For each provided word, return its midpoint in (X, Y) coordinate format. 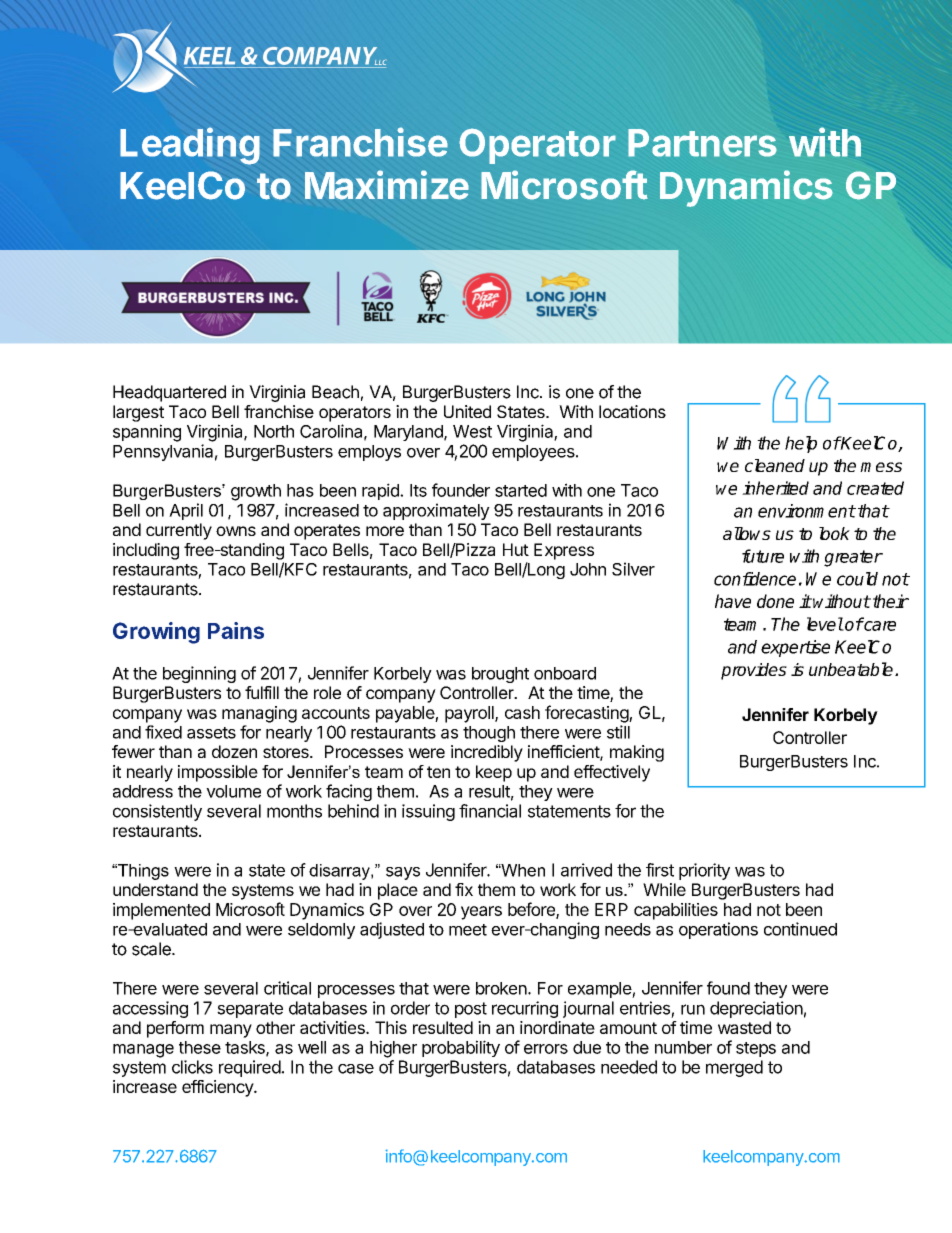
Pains (236, 630)
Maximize (387, 185)
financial (490, 811)
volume (233, 791)
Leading (190, 146)
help (801, 444)
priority (704, 871)
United (467, 411)
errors (546, 1049)
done (775, 601)
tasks (246, 1048)
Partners (702, 143)
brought (500, 675)
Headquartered (169, 393)
